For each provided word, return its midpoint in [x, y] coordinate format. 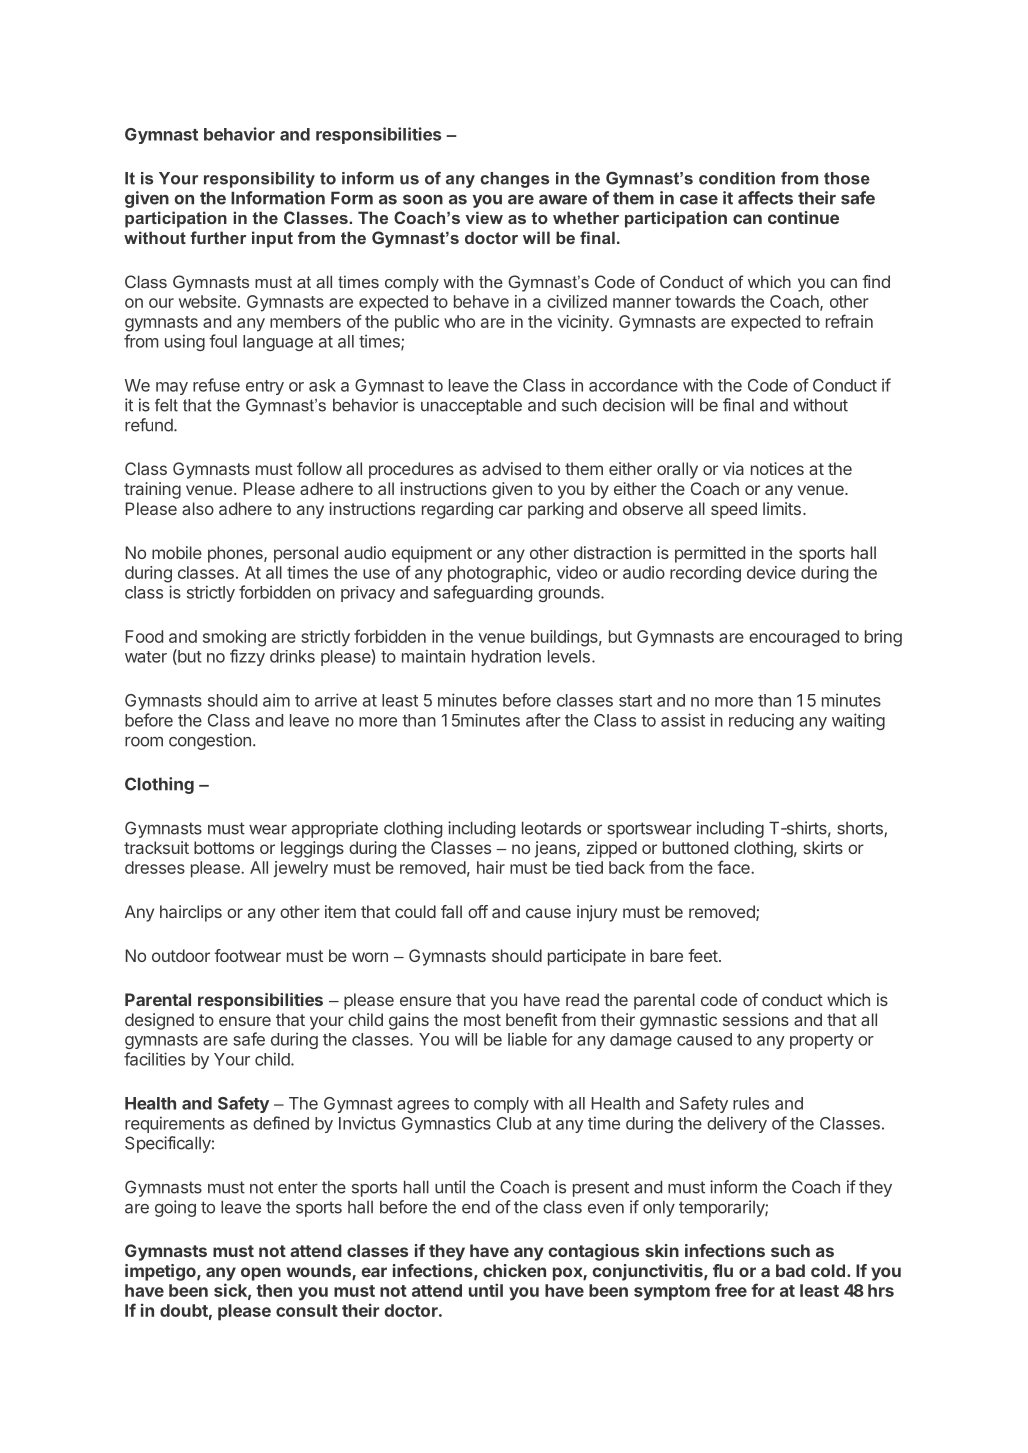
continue [803, 217]
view [484, 217]
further [218, 237]
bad [790, 1270]
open [261, 1274]
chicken [514, 1270]
